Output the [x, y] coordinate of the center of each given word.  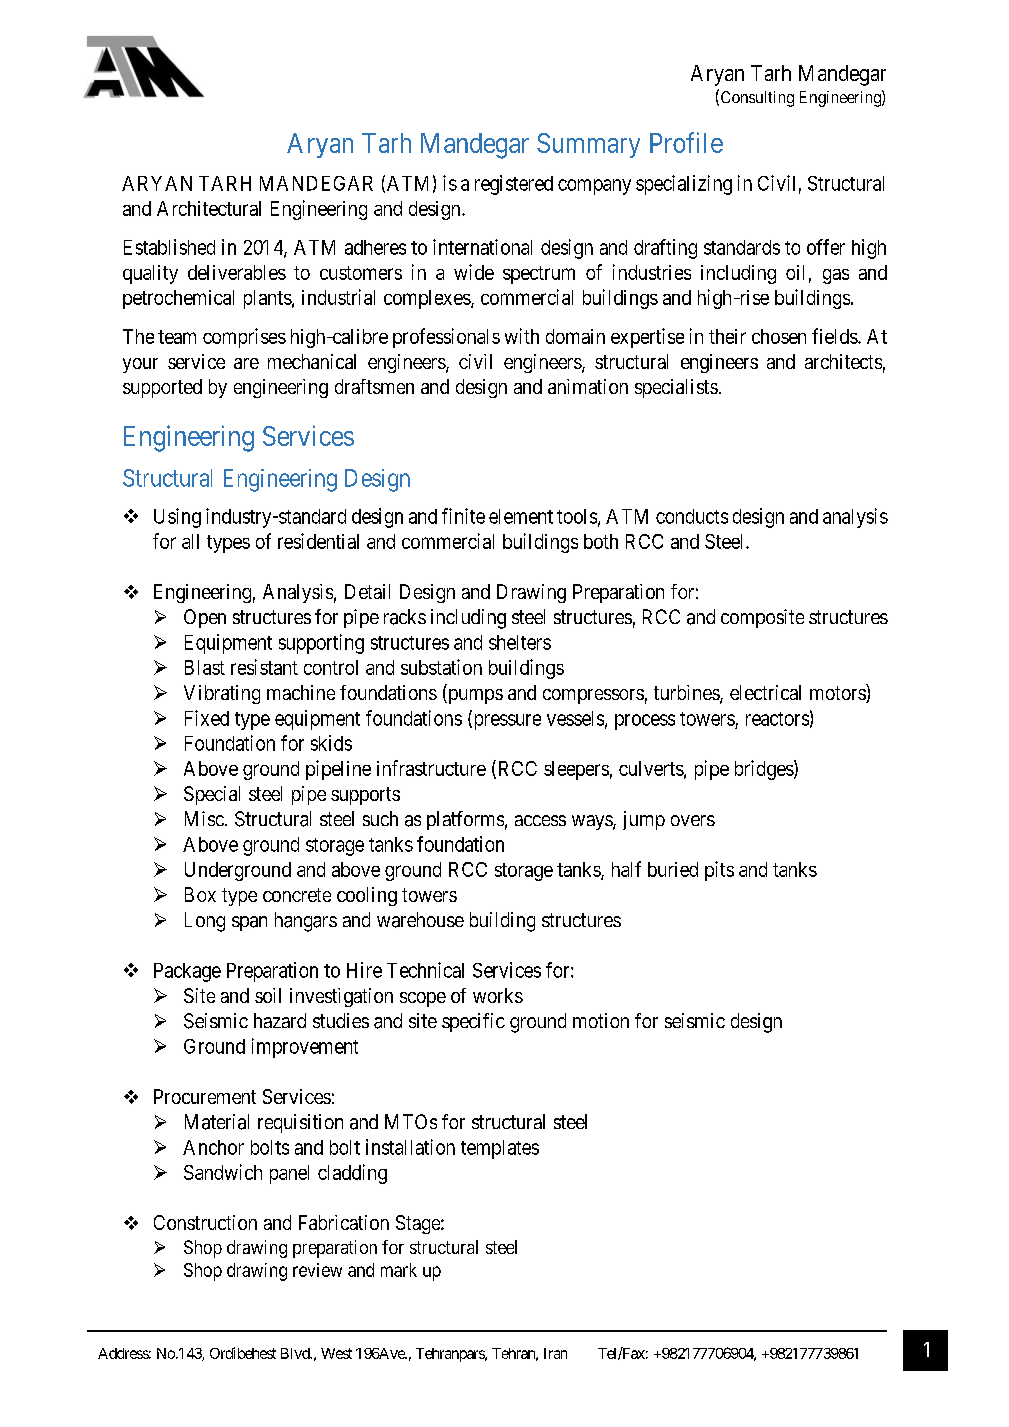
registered [514, 185]
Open [205, 618]
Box [200, 894]
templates [500, 1149]
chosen [779, 336]
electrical [765, 692]
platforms [465, 820]
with [522, 336]
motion [601, 1020]
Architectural [209, 208]
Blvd [296, 1353]
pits [719, 871]
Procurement [205, 1096]
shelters [520, 642]
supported [162, 388]
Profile [686, 142]
